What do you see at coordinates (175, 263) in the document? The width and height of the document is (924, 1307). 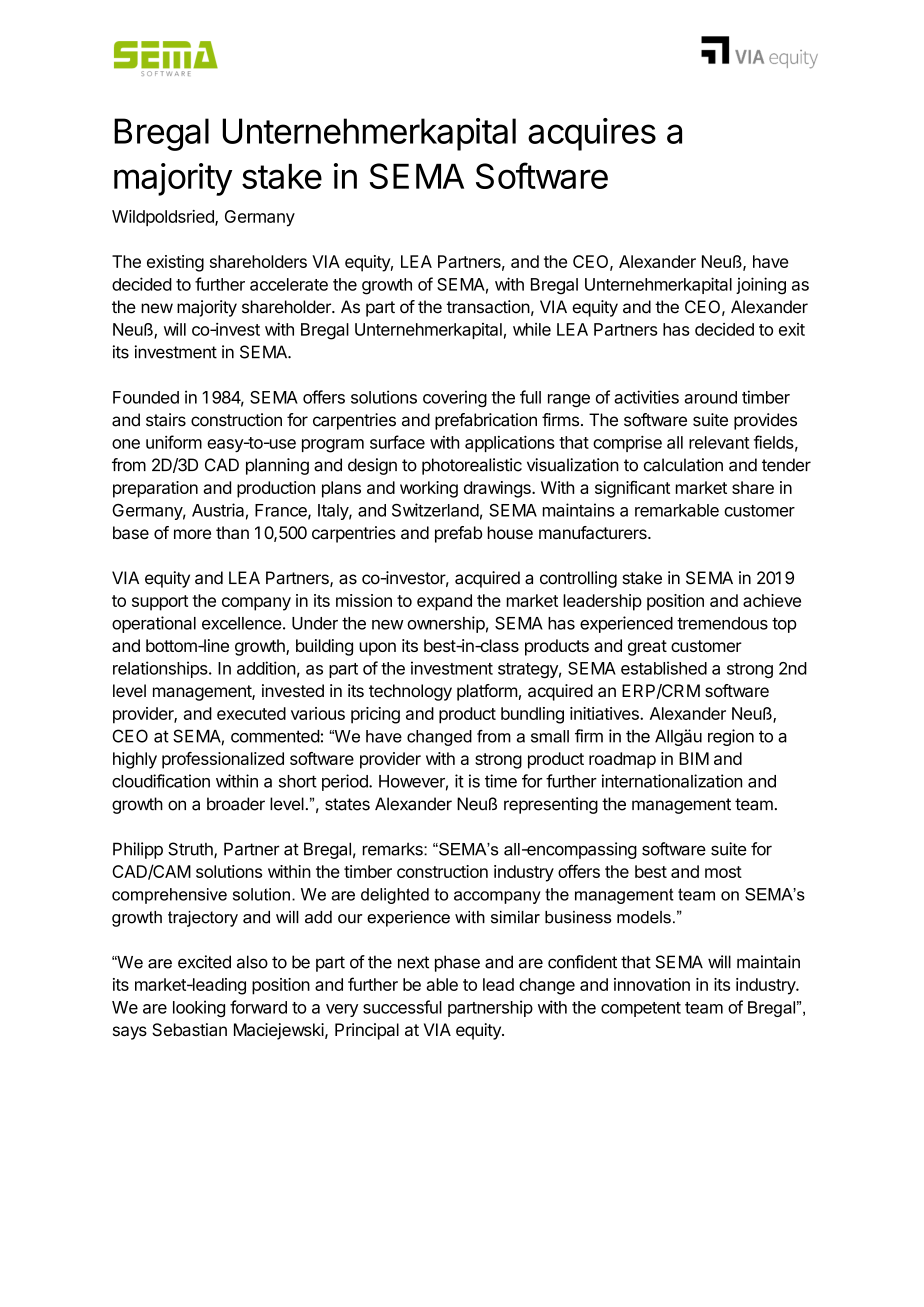 I see `existing` at bounding box center [175, 263].
